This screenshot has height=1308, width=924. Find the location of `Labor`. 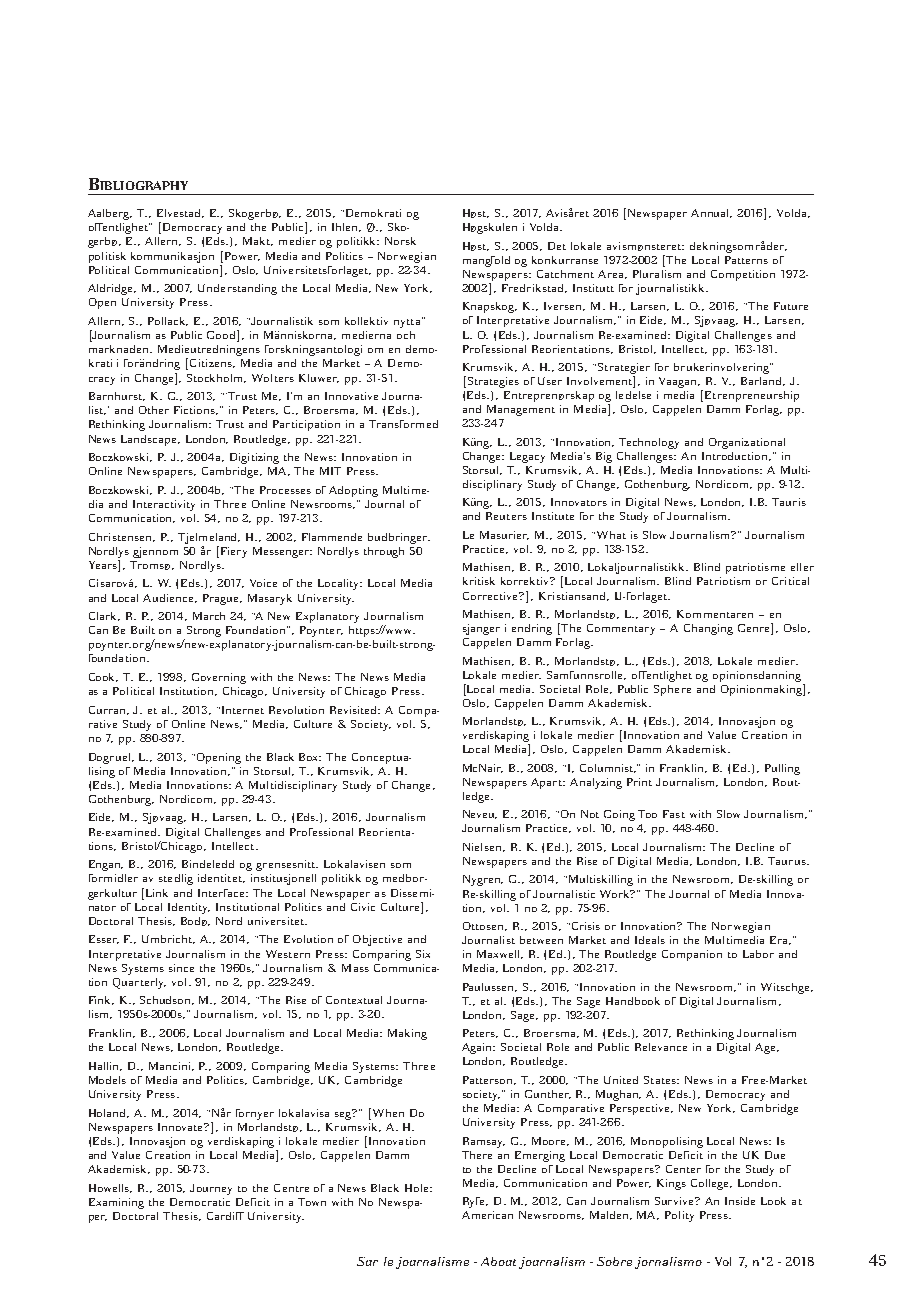

Labor is located at coordinates (758, 954).
